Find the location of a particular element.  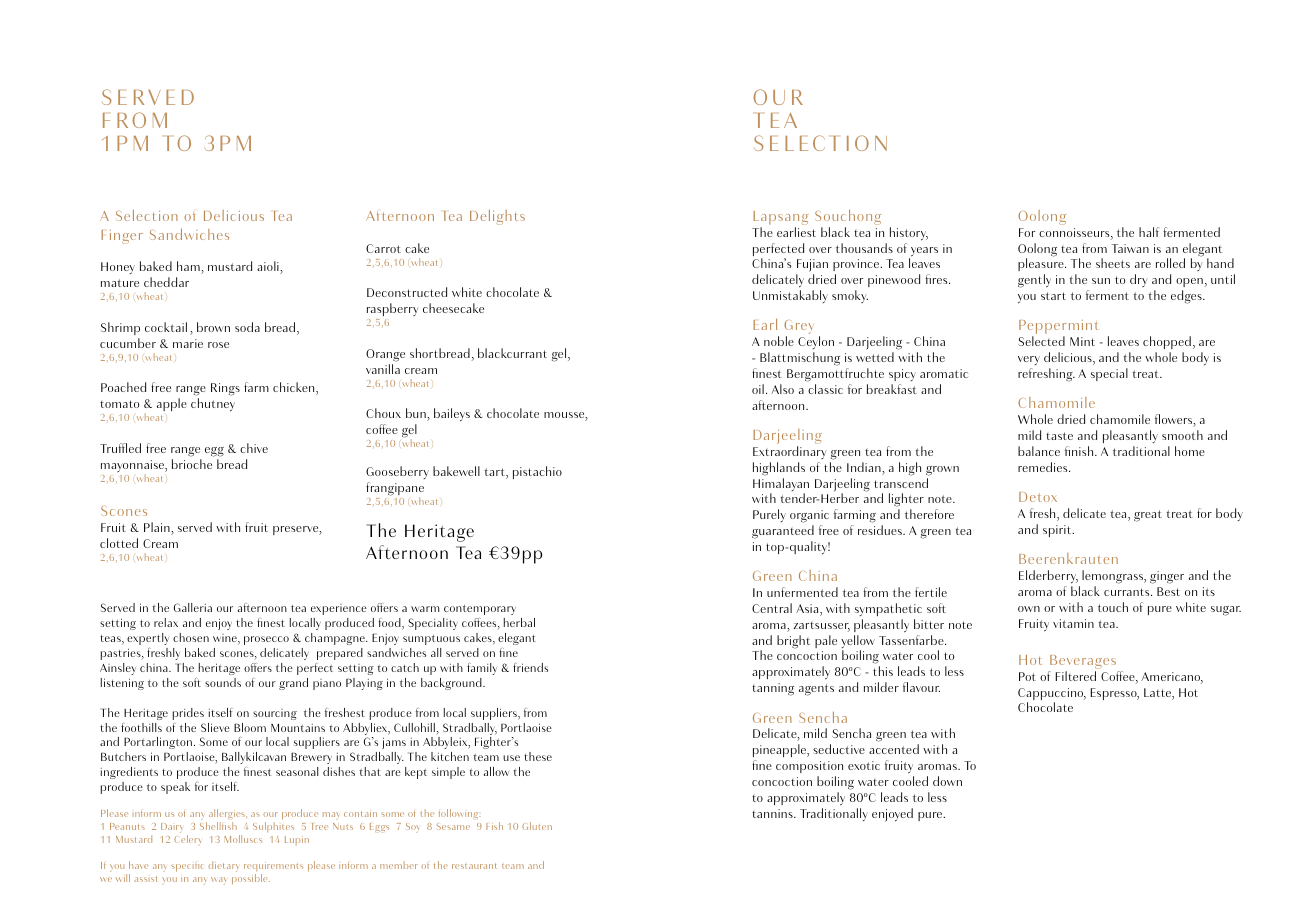

Finger is located at coordinates (122, 237).
